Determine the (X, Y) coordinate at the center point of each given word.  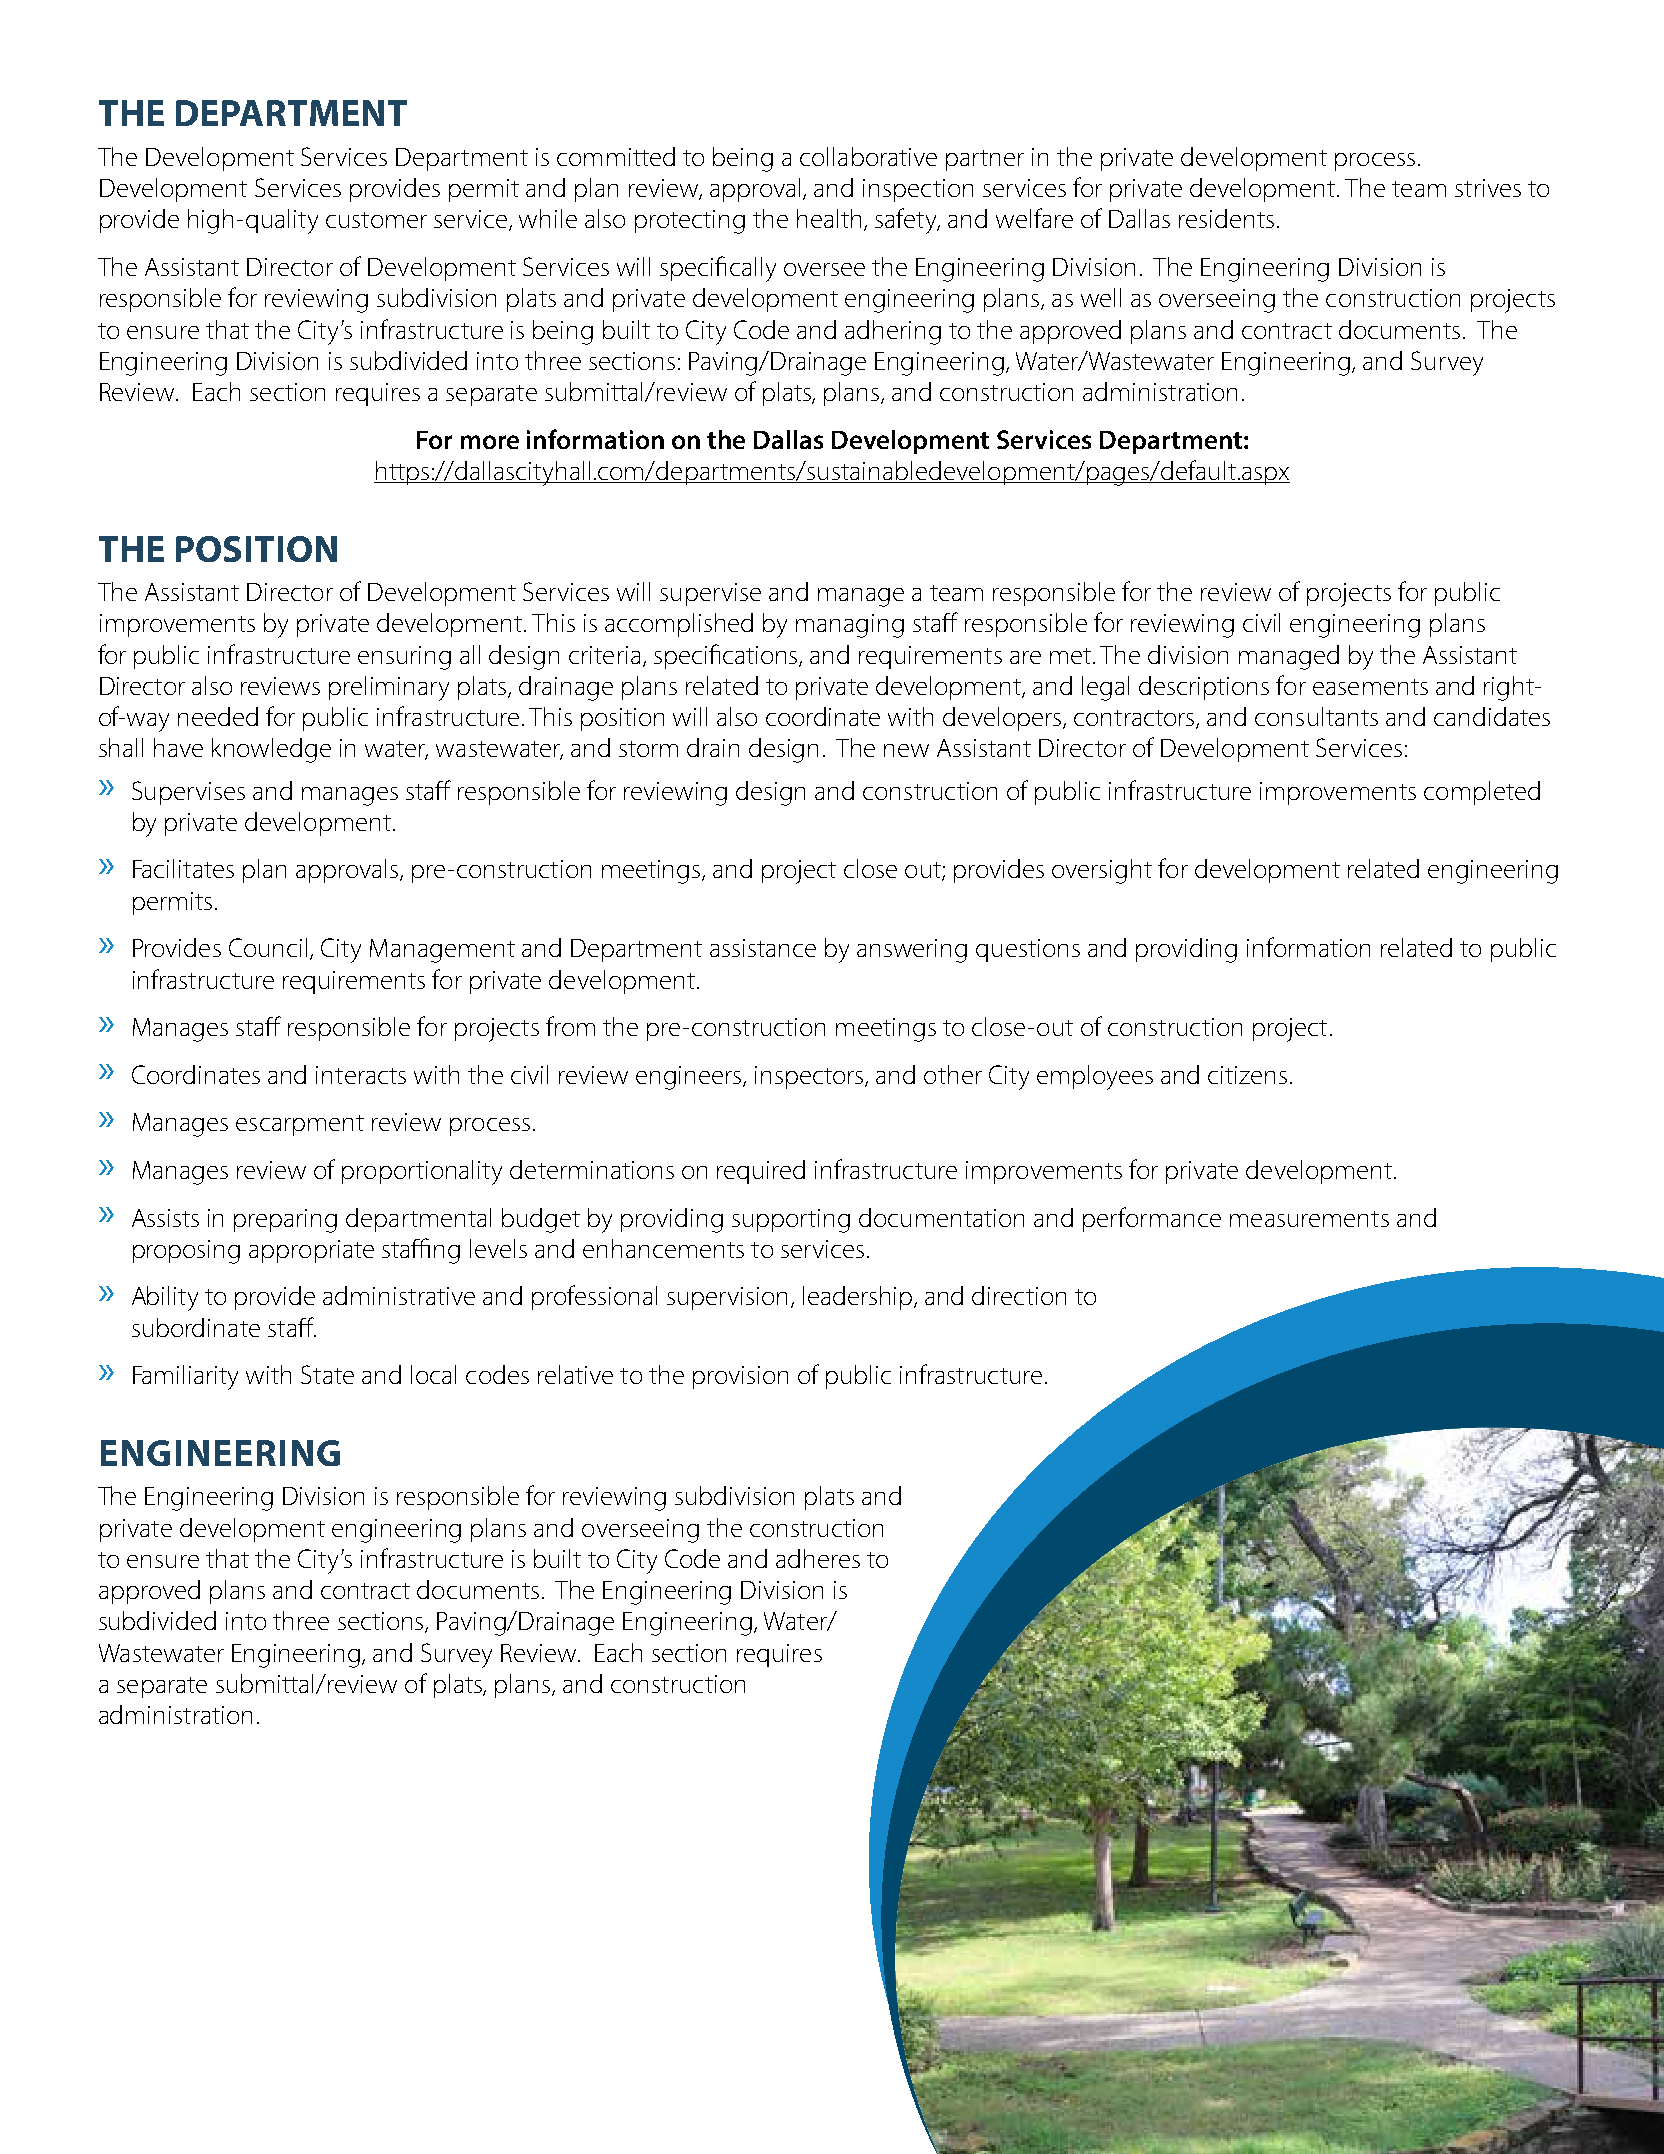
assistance (763, 948)
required (761, 1172)
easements (1370, 687)
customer (376, 220)
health (831, 220)
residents (1226, 218)
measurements (1309, 1219)
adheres (818, 1558)
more (490, 442)
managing (850, 626)
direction (1019, 1295)
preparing (285, 1221)
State (327, 1374)
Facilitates (183, 868)
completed (1482, 793)
